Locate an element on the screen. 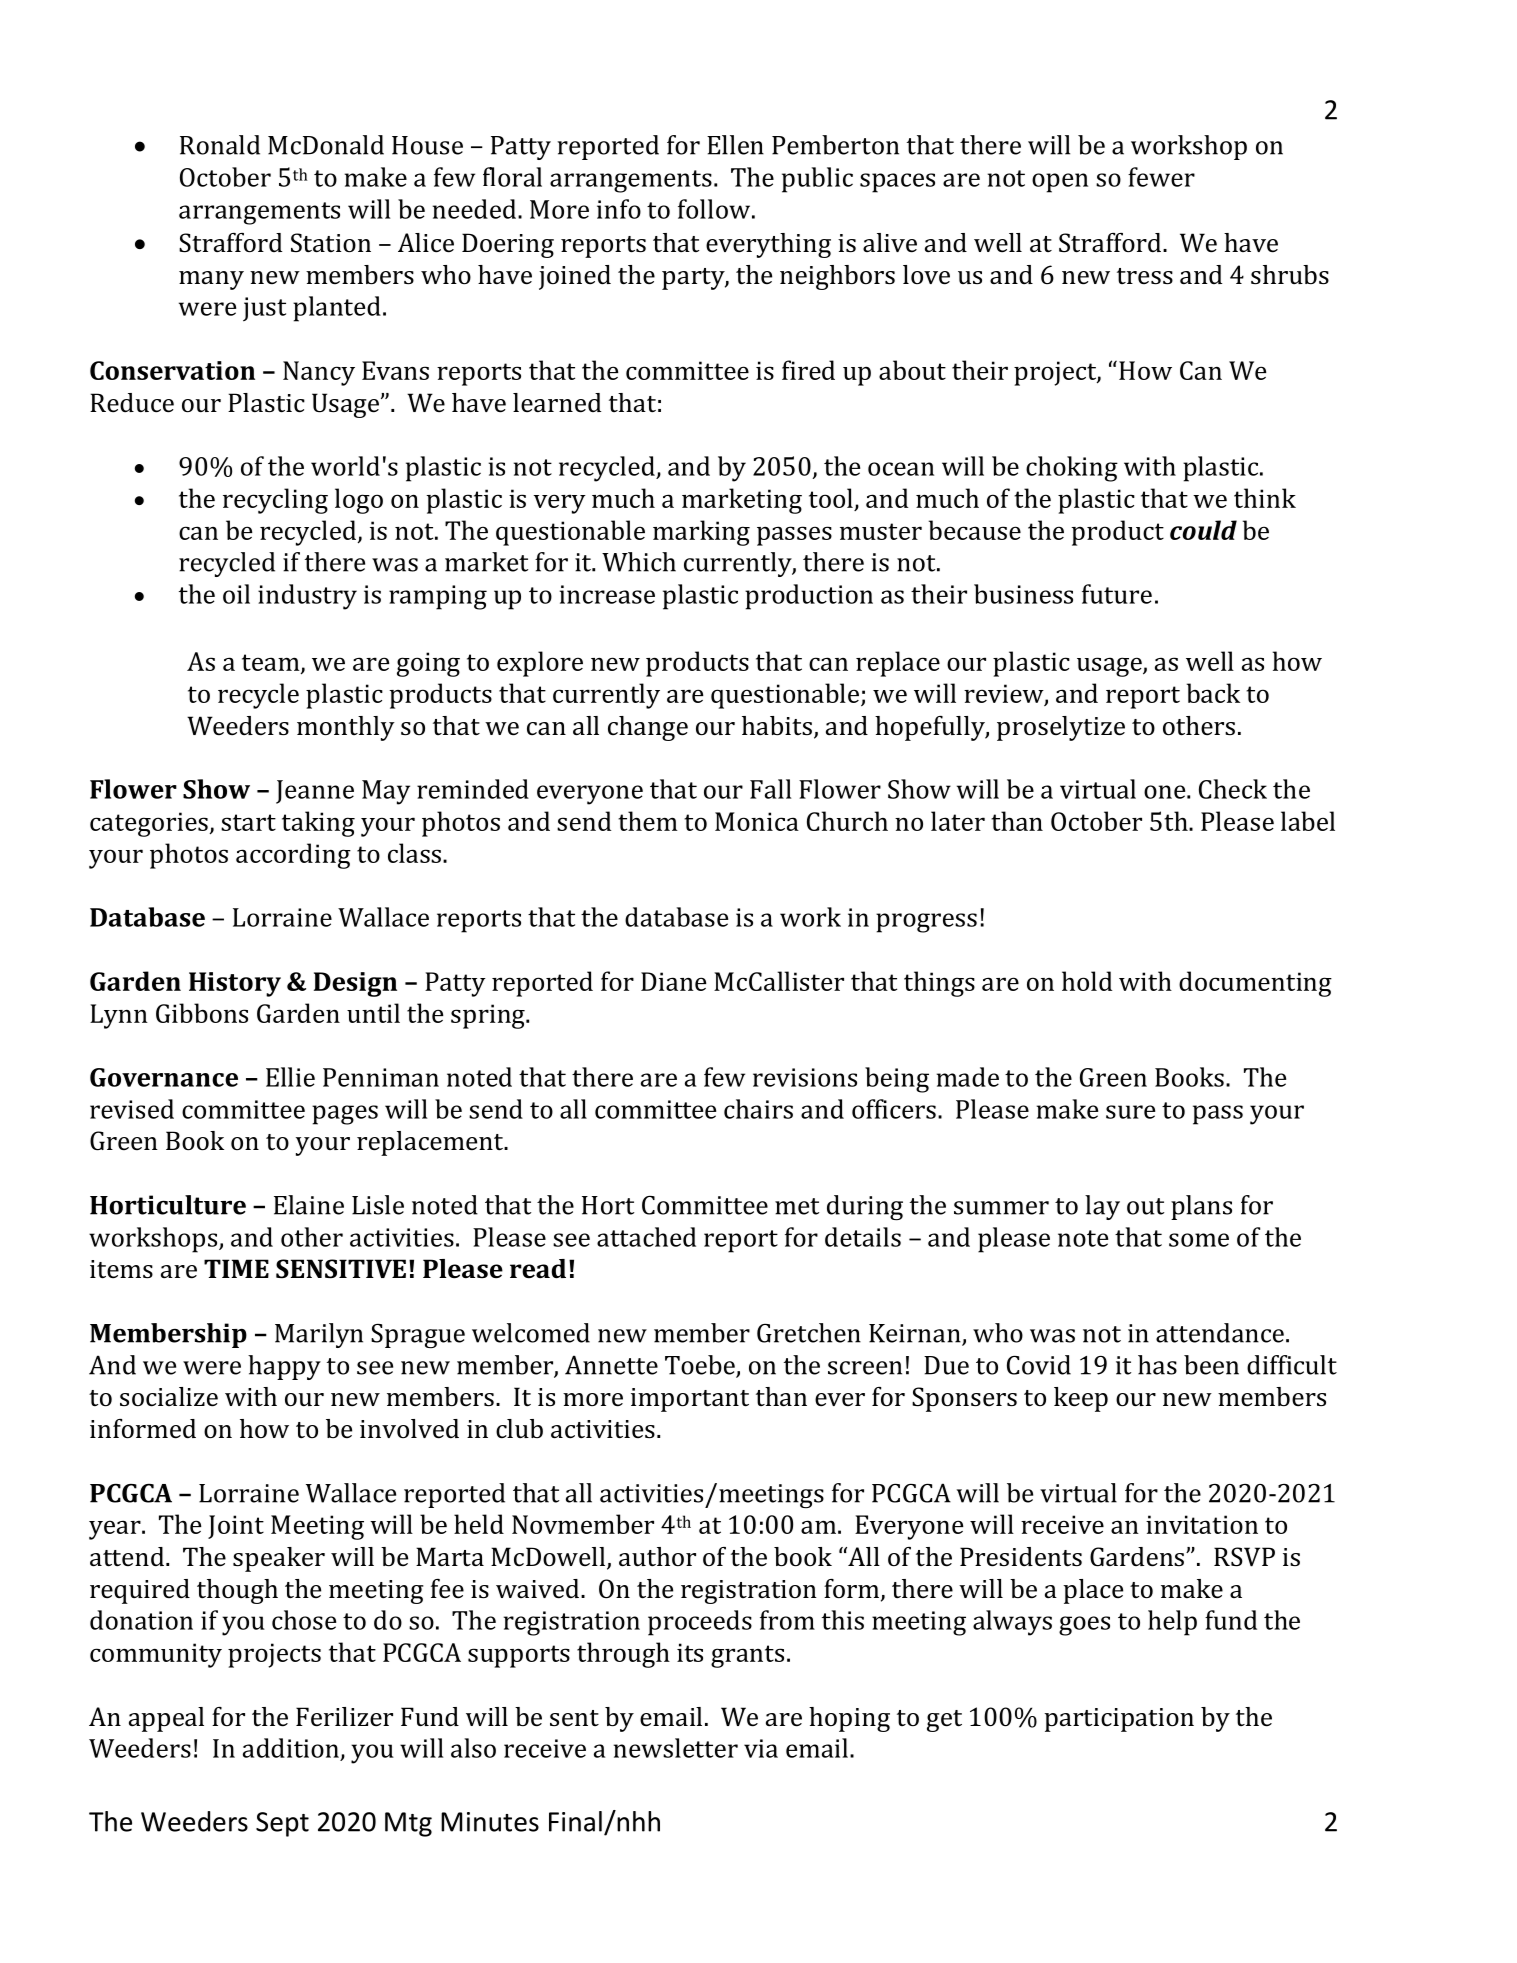 The height and width of the screenshot is (1963, 1517). participation is located at coordinates (1119, 1720).
